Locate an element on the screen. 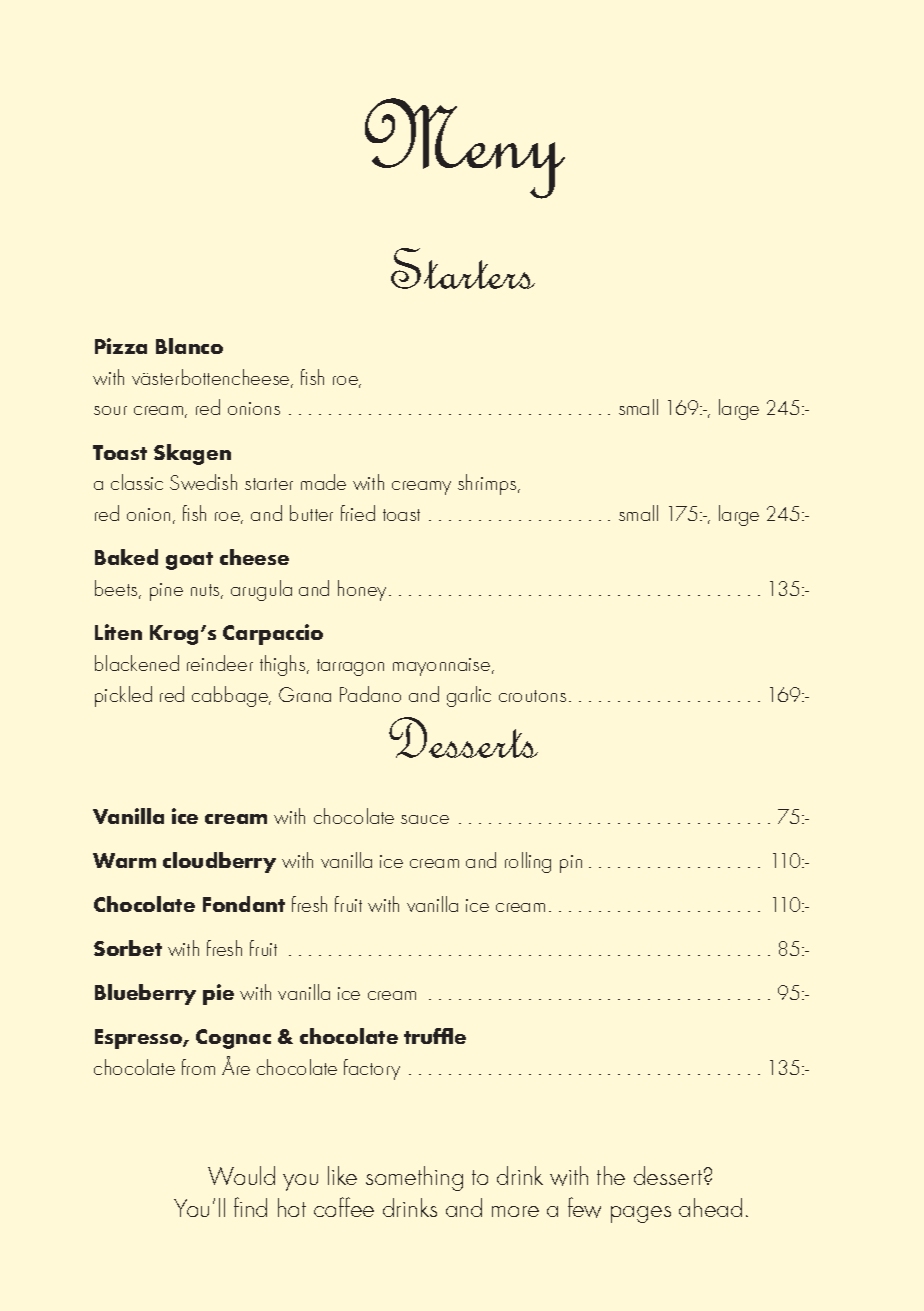  pages is located at coordinates (641, 1214).
